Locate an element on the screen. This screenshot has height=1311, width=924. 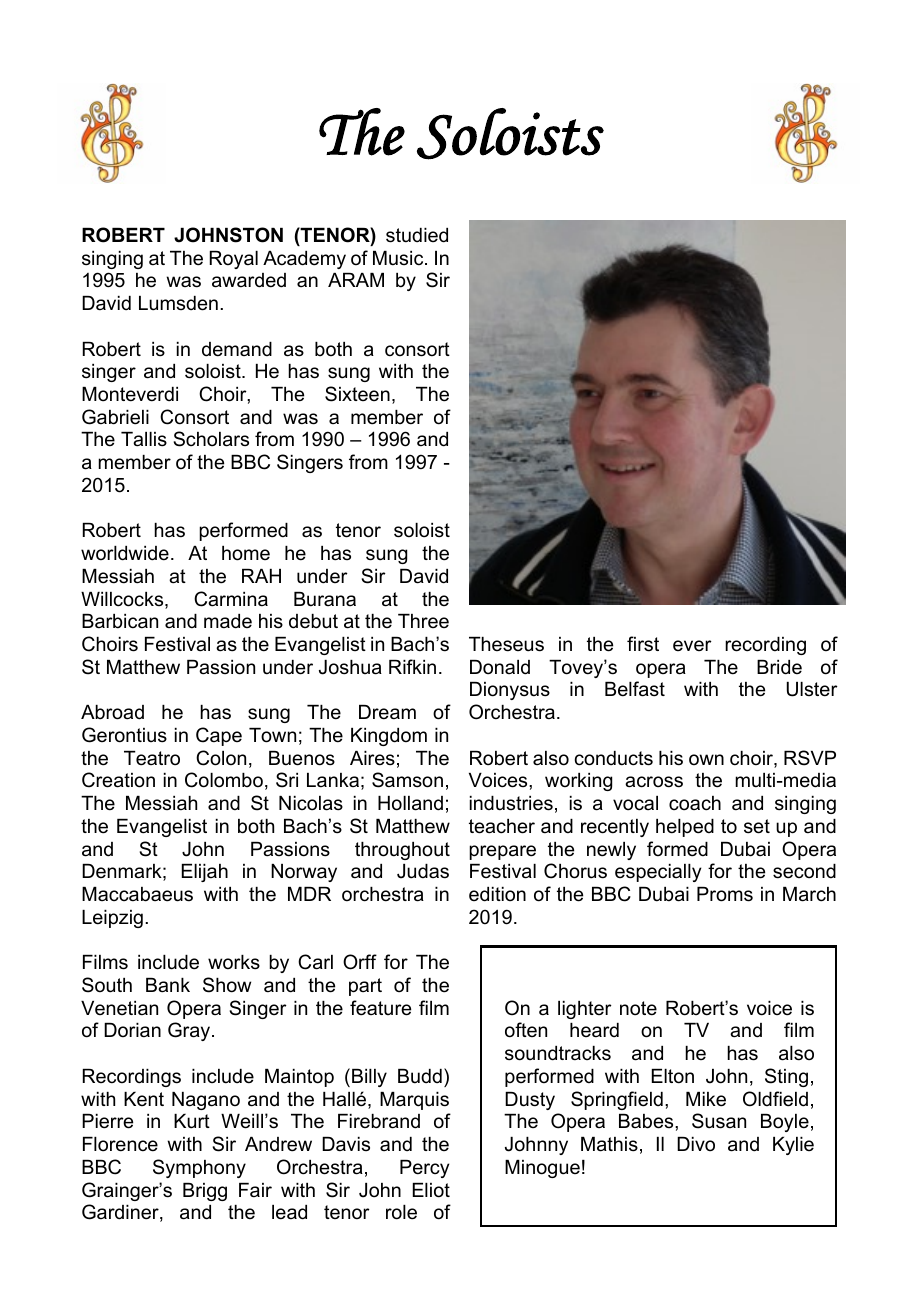
Dionysus is located at coordinates (510, 691).
